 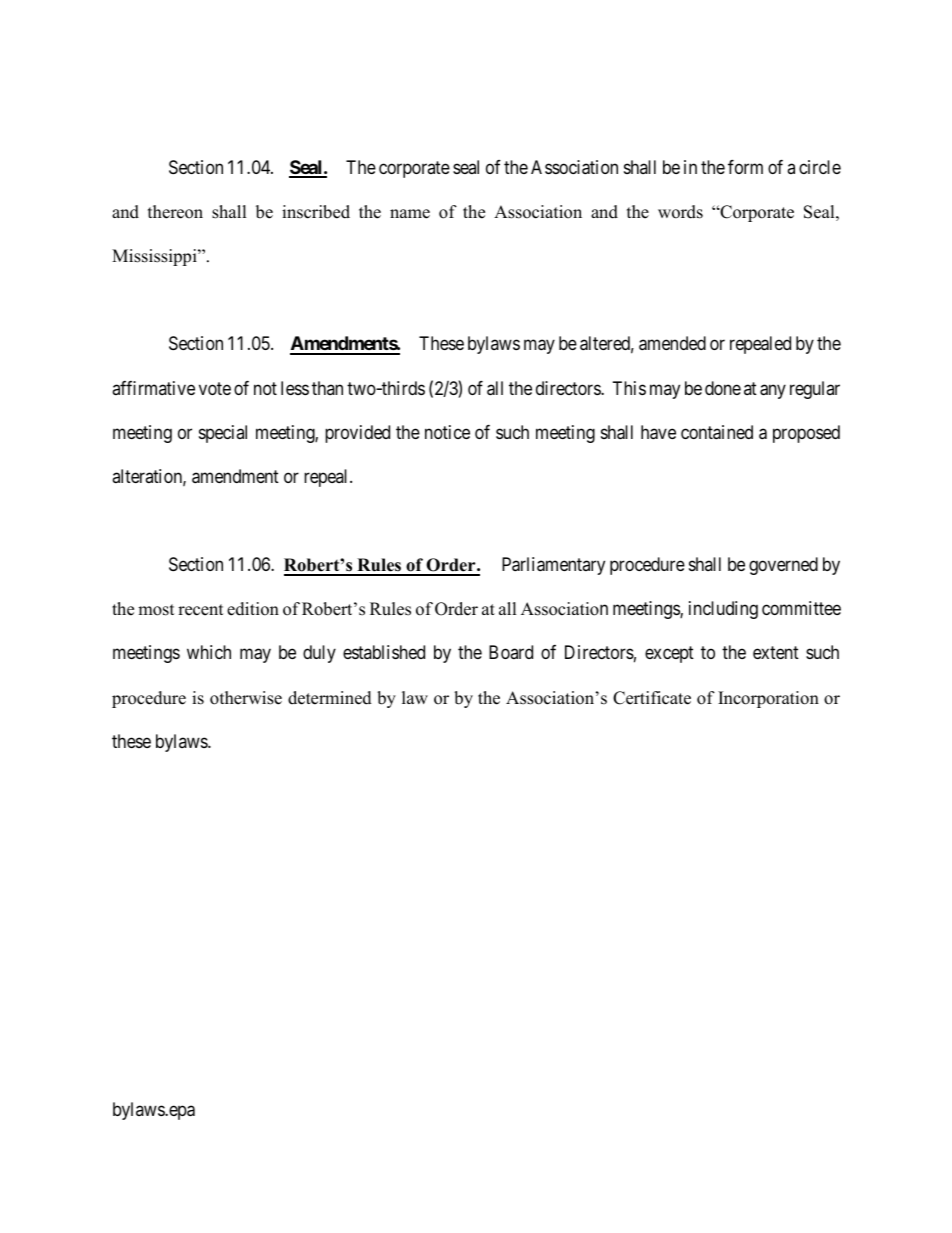 What do you see at coordinates (745, 167) in the page?
I see `form` at bounding box center [745, 167].
